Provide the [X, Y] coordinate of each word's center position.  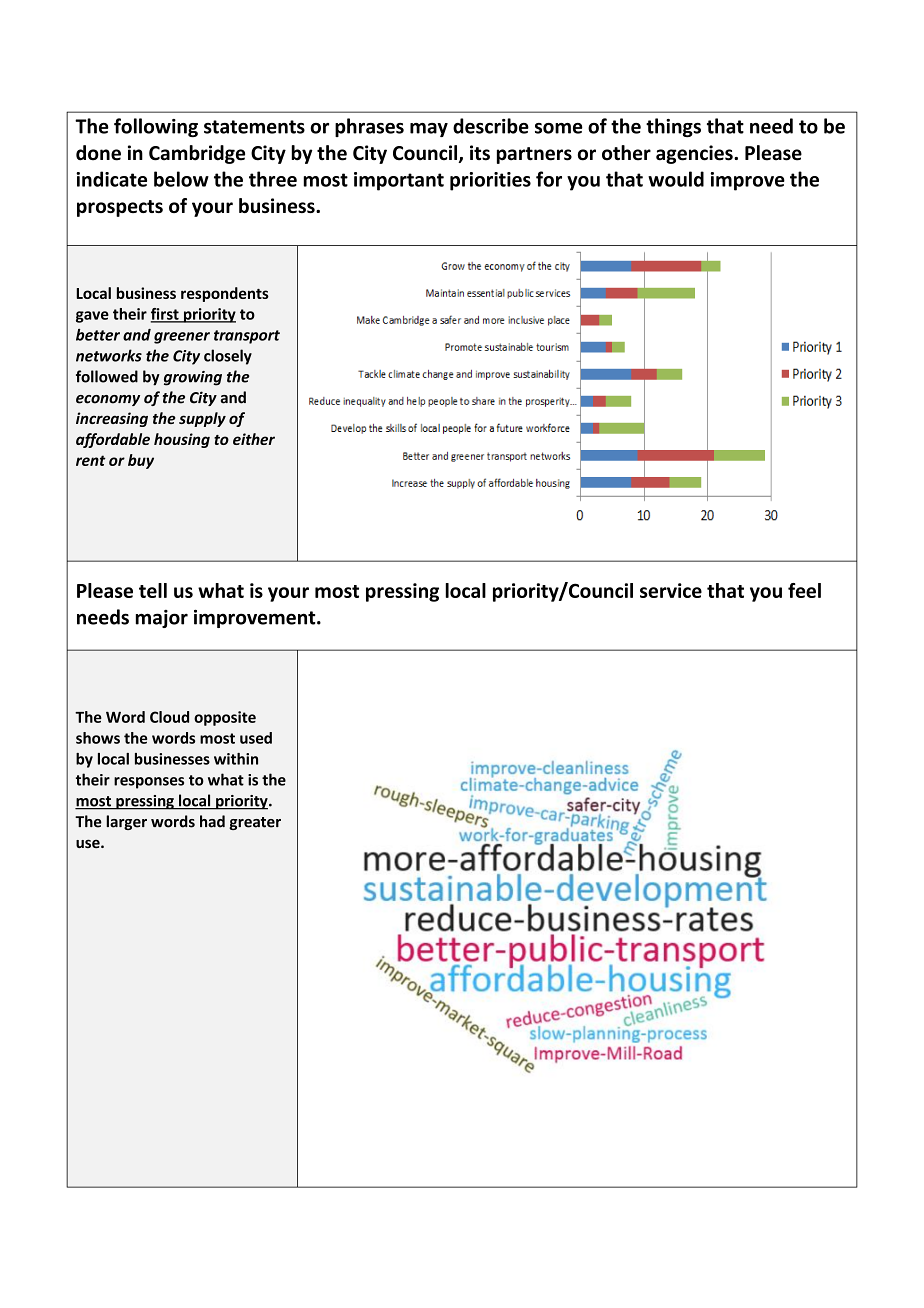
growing [193, 378]
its [480, 153]
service [671, 590]
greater [255, 823]
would [676, 179]
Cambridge [197, 154]
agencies [695, 154]
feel [804, 590]
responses [149, 783]
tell [153, 590]
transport [247, 337]
